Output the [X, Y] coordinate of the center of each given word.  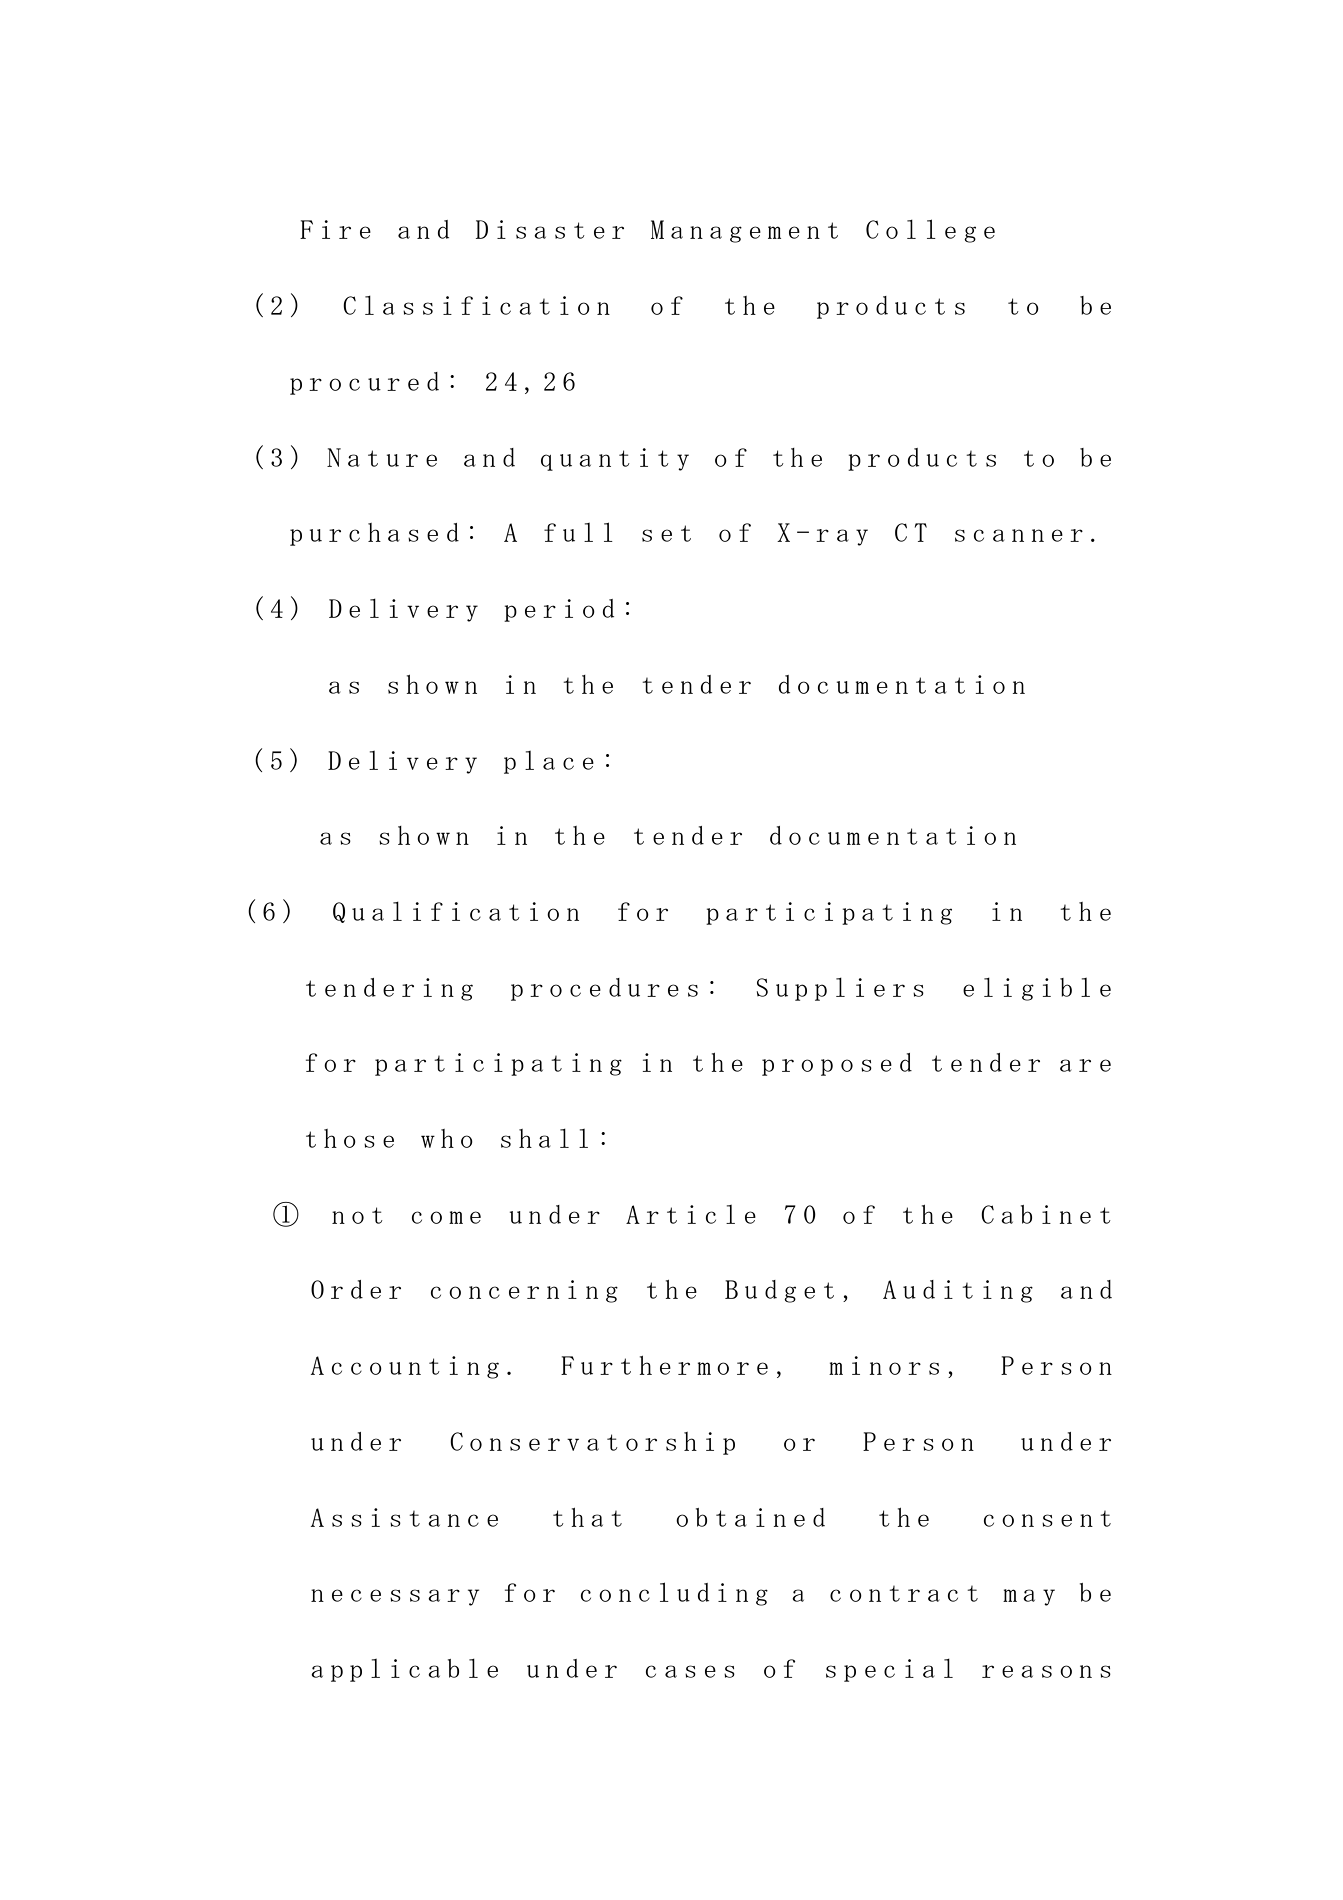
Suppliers [840, 989]
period [559, 610]
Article [691, 1214]
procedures [604, 989]
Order [356, 1289]
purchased [374, 534]
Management [744, 231]
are [1085, 1065]
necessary [395, 1597]
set [666, 533]
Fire [335, 229]
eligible [1037, 989]
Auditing [958, 1291]
